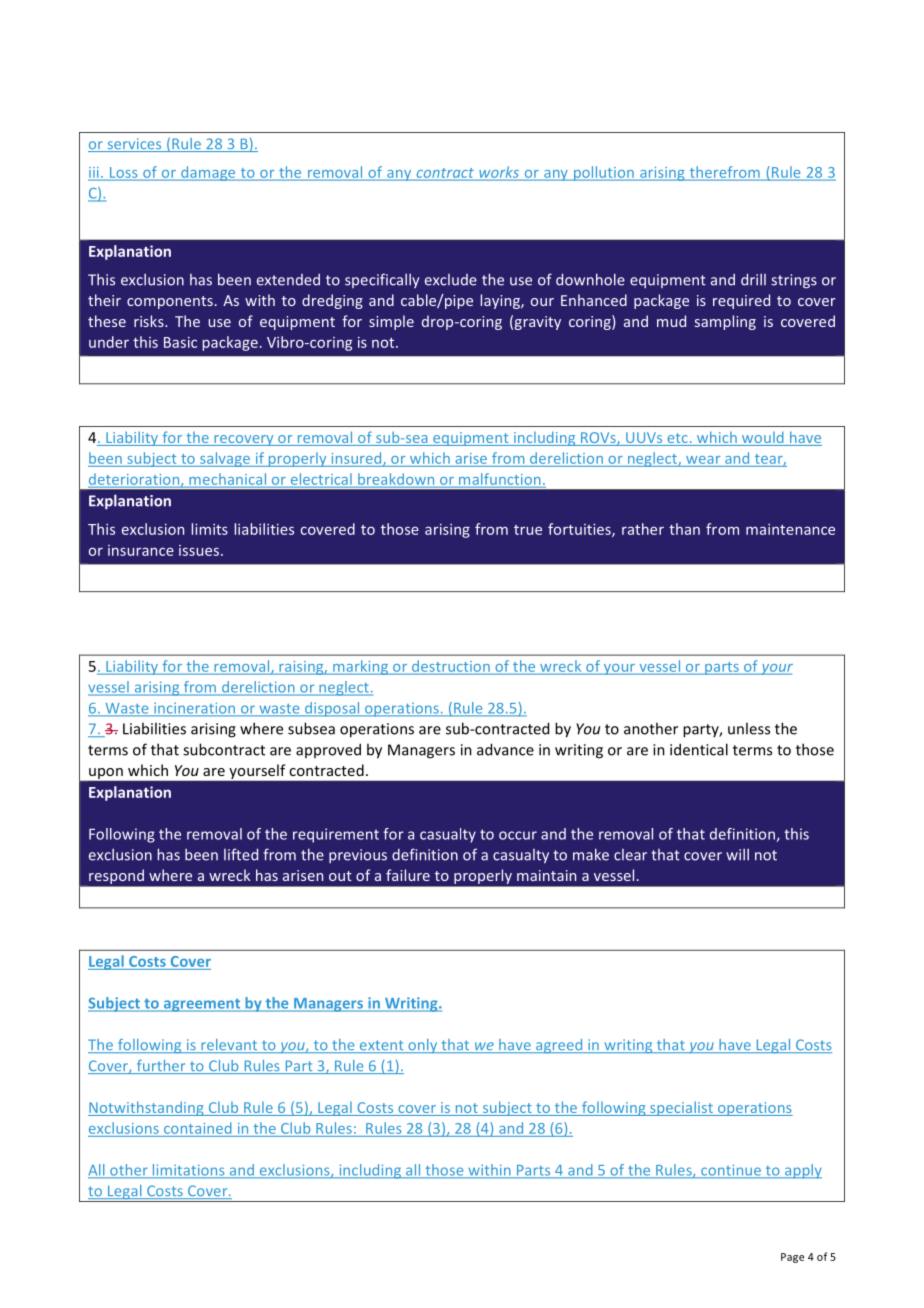 This screenshot has width=924, height=1308. What do you see at coordinates (684, 529) in the screenshot?
I see `than` at bounding box center [684, 529].
